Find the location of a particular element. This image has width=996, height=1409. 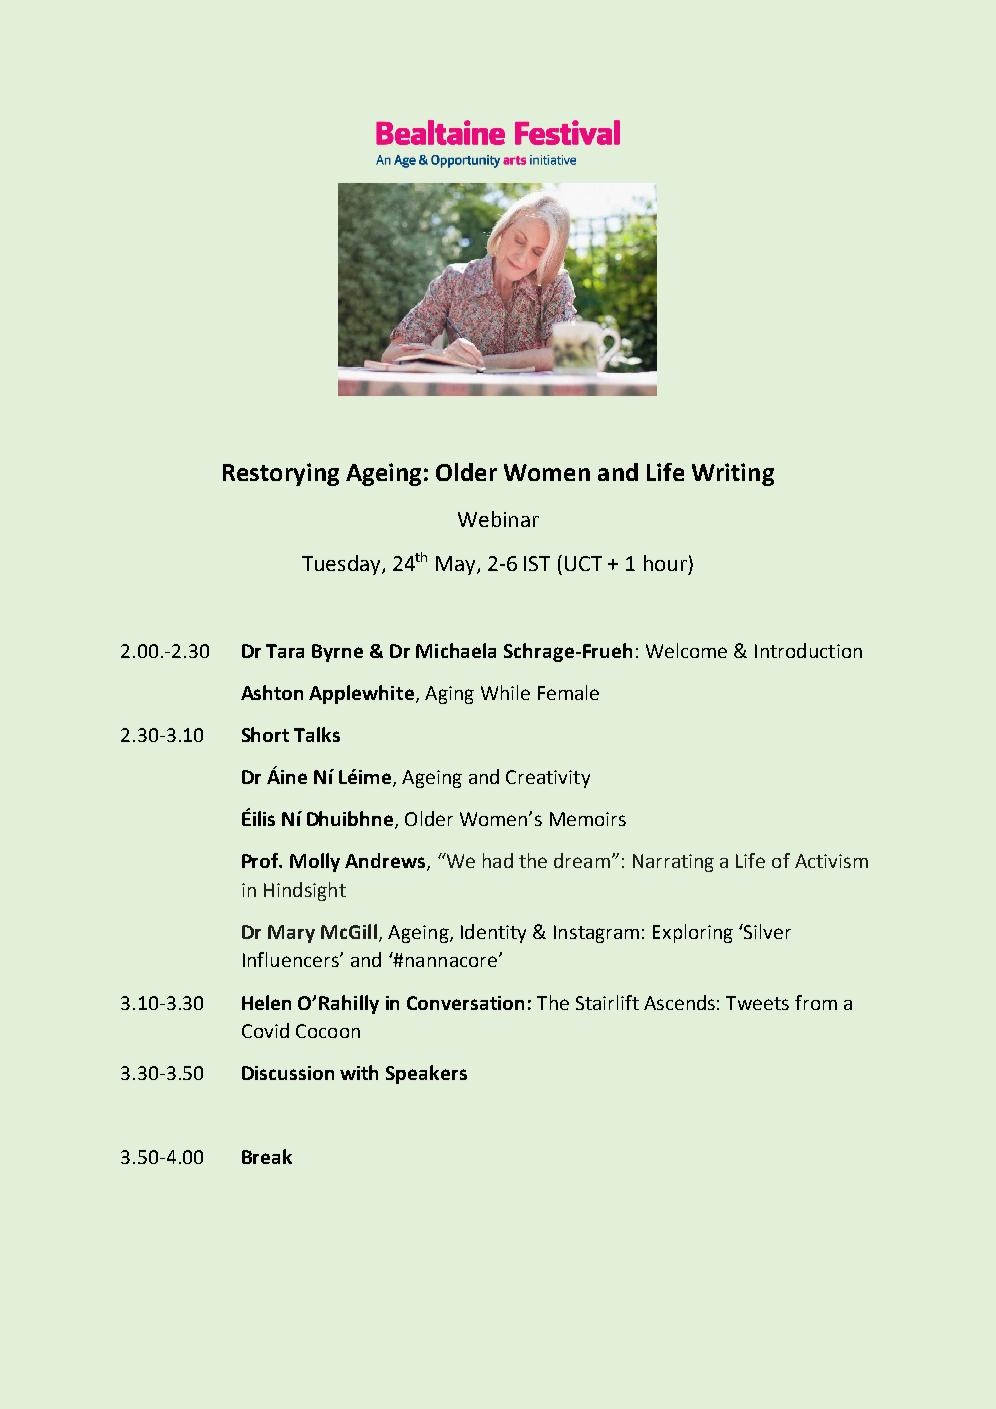

Tweets is located at coordinates (757, 1003).
